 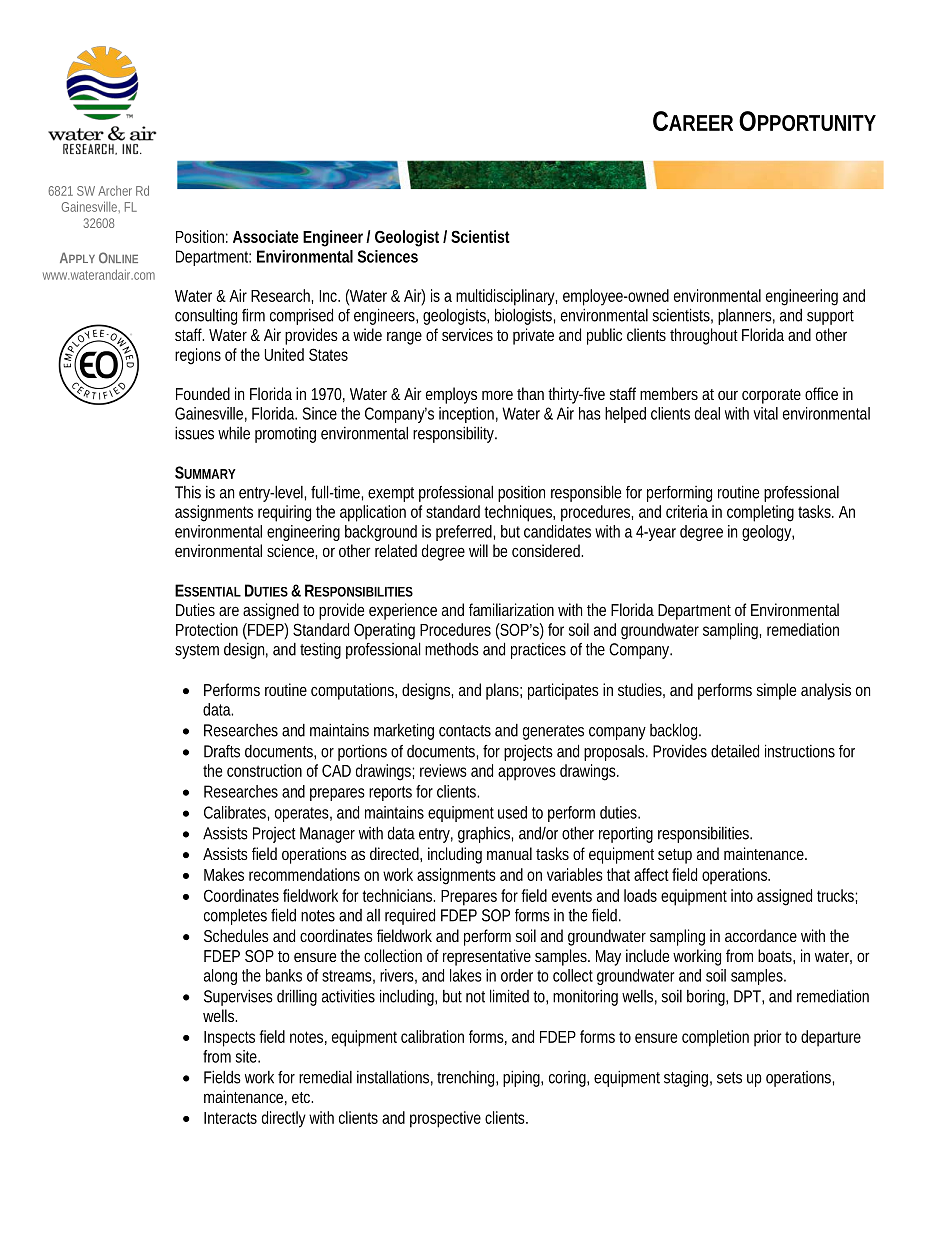 I want to click on Associate, so click(x=266, y=236).
